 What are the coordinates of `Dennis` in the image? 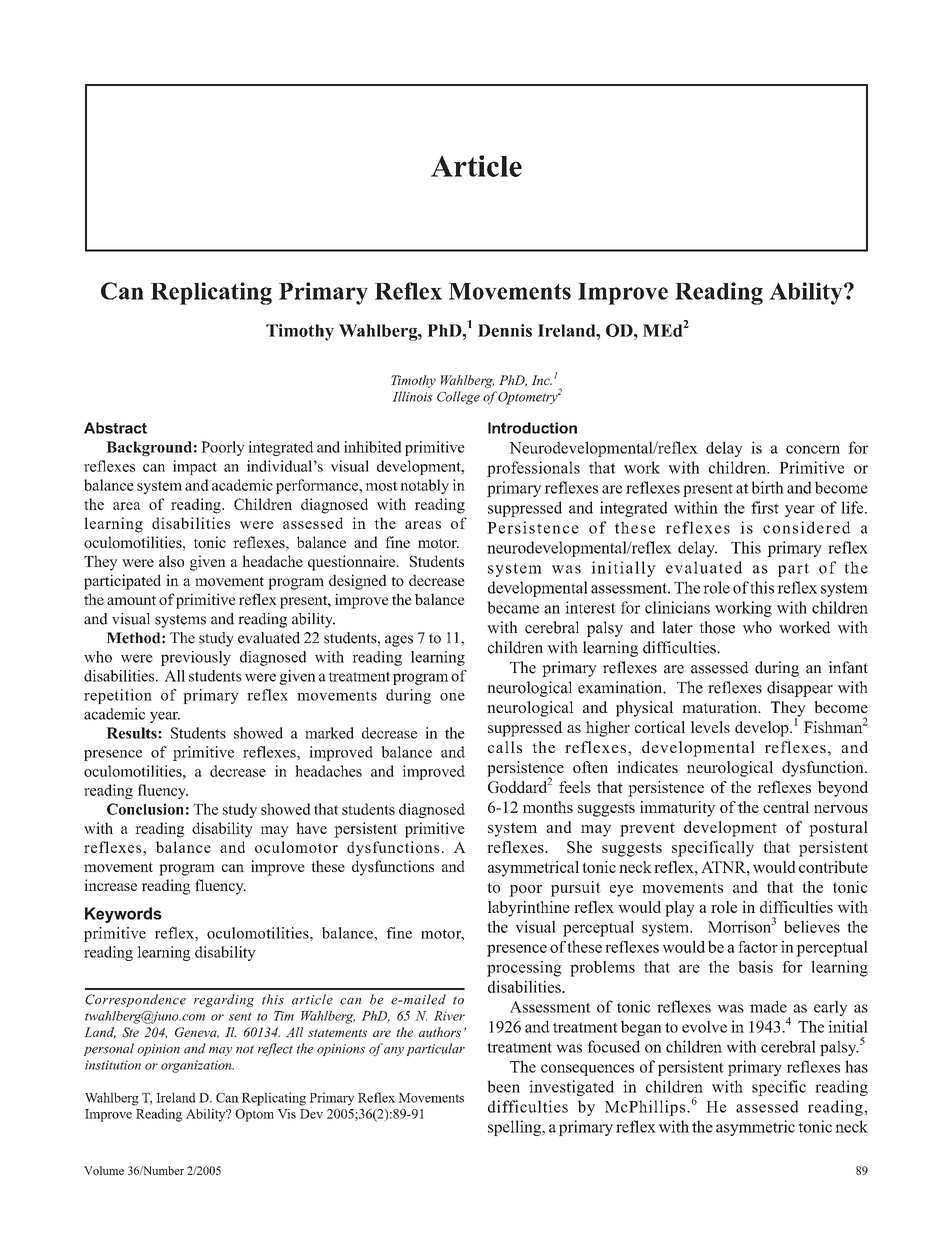 It's located at (505, 330).
